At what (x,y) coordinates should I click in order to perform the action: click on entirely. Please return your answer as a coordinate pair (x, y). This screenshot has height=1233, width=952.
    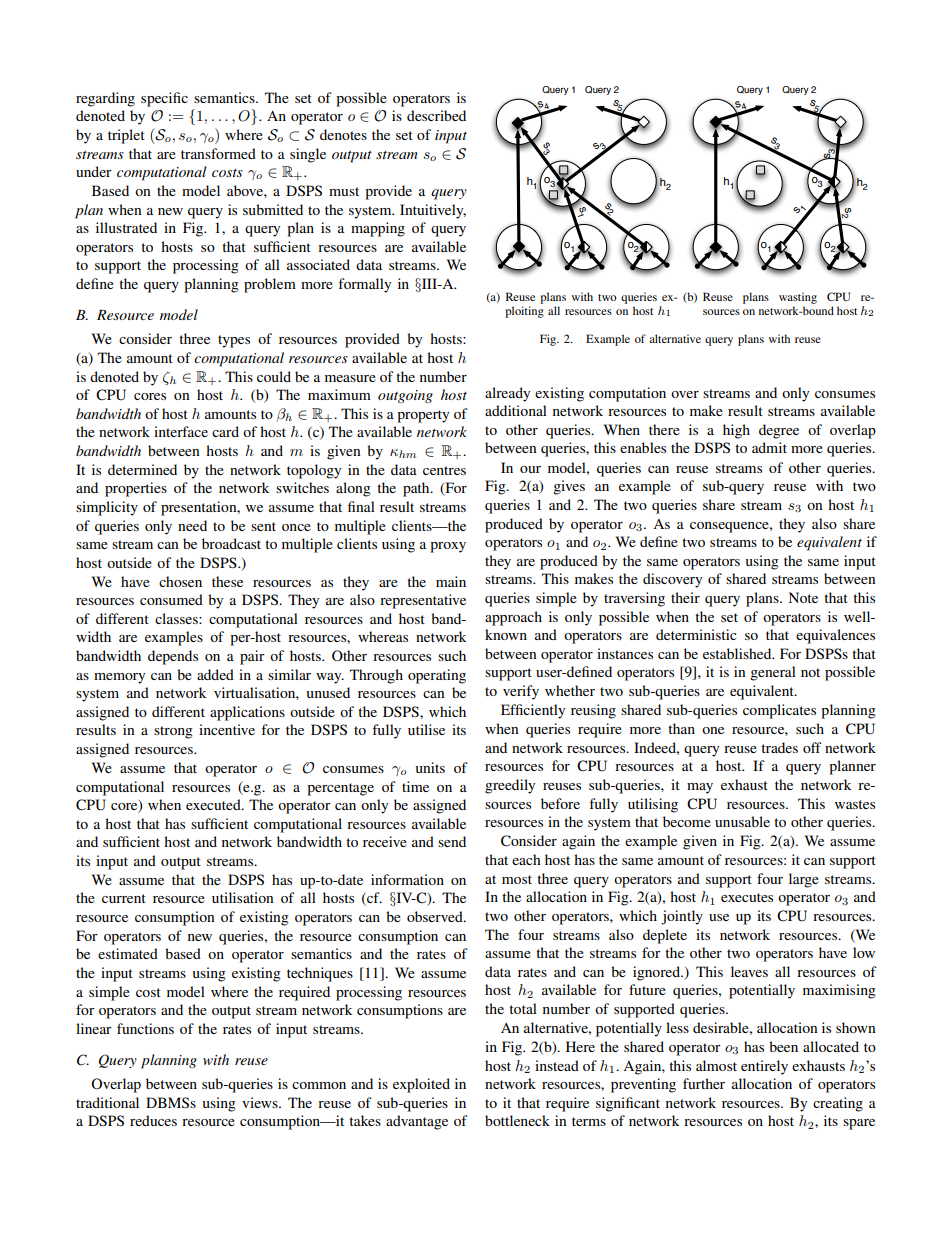
    Looking at the image, I should click on (764, 1067).
